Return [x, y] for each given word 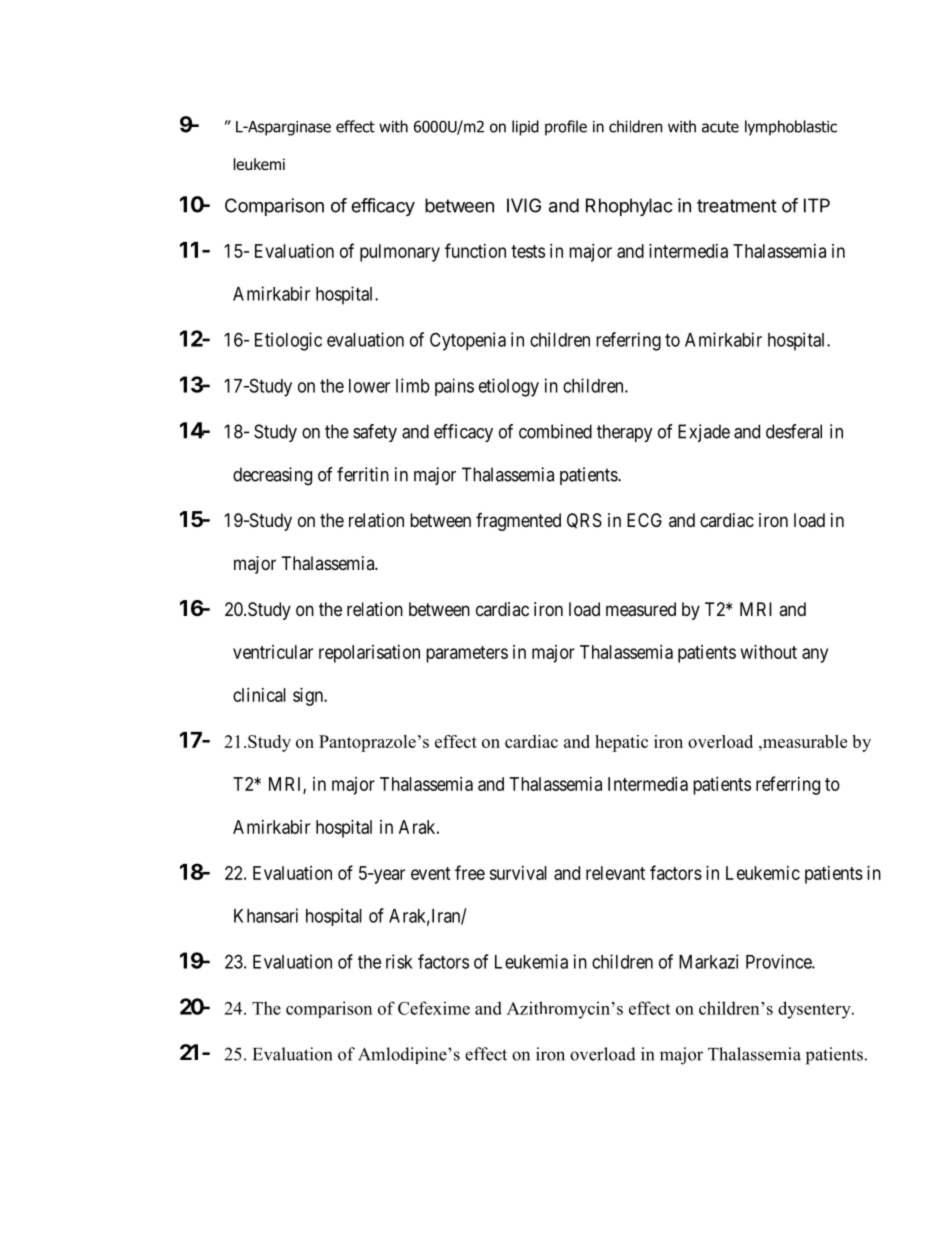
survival [518, 873]
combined [555, 431]
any [815, 655]
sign [309, 697]
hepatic [621, 743]
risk [399, 961]
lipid [525, 128]
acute [720, 127]
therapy [625, 433]
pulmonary [400, 253]
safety [375, 433]
